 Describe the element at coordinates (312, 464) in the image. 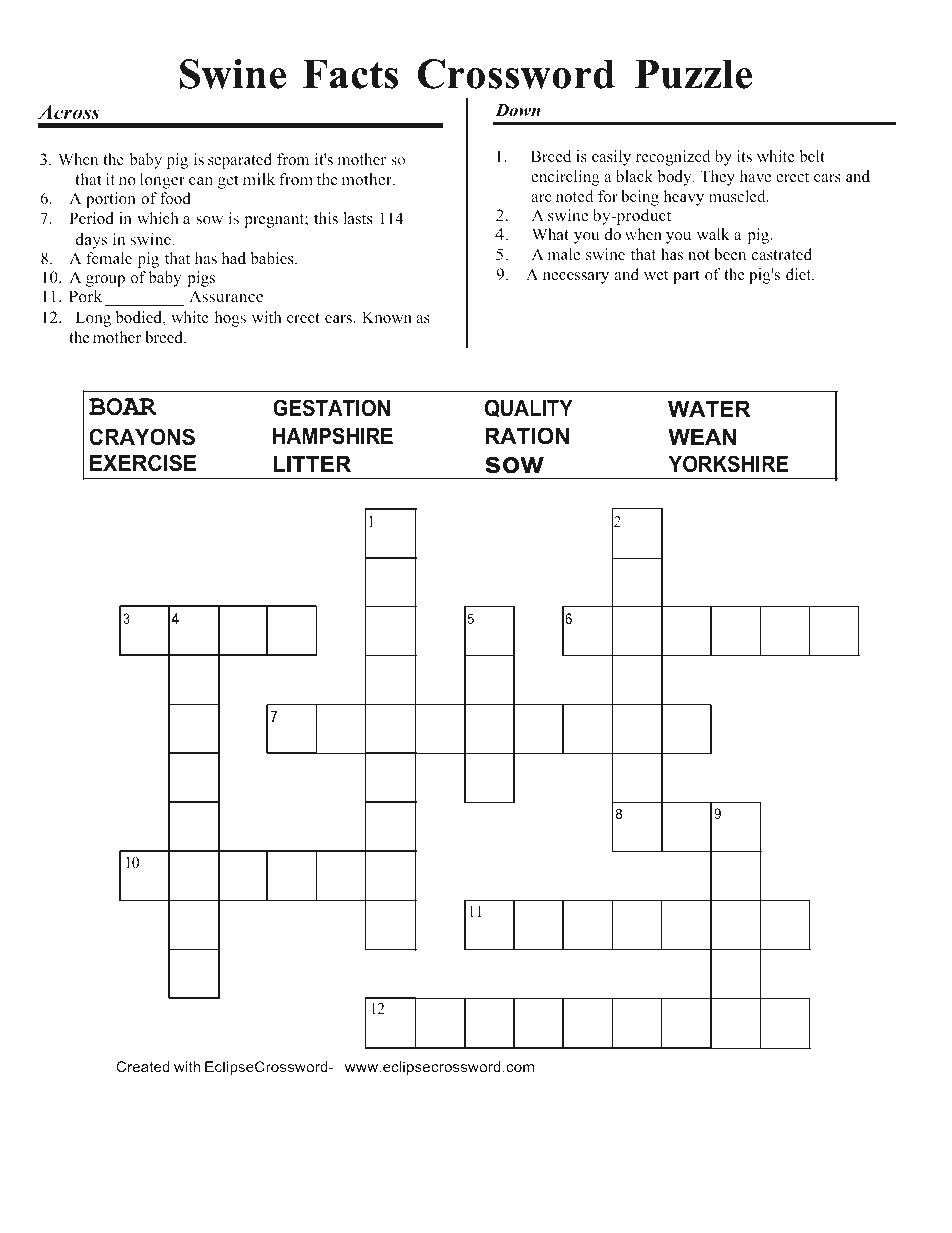

I see `LITTER` at that location.
